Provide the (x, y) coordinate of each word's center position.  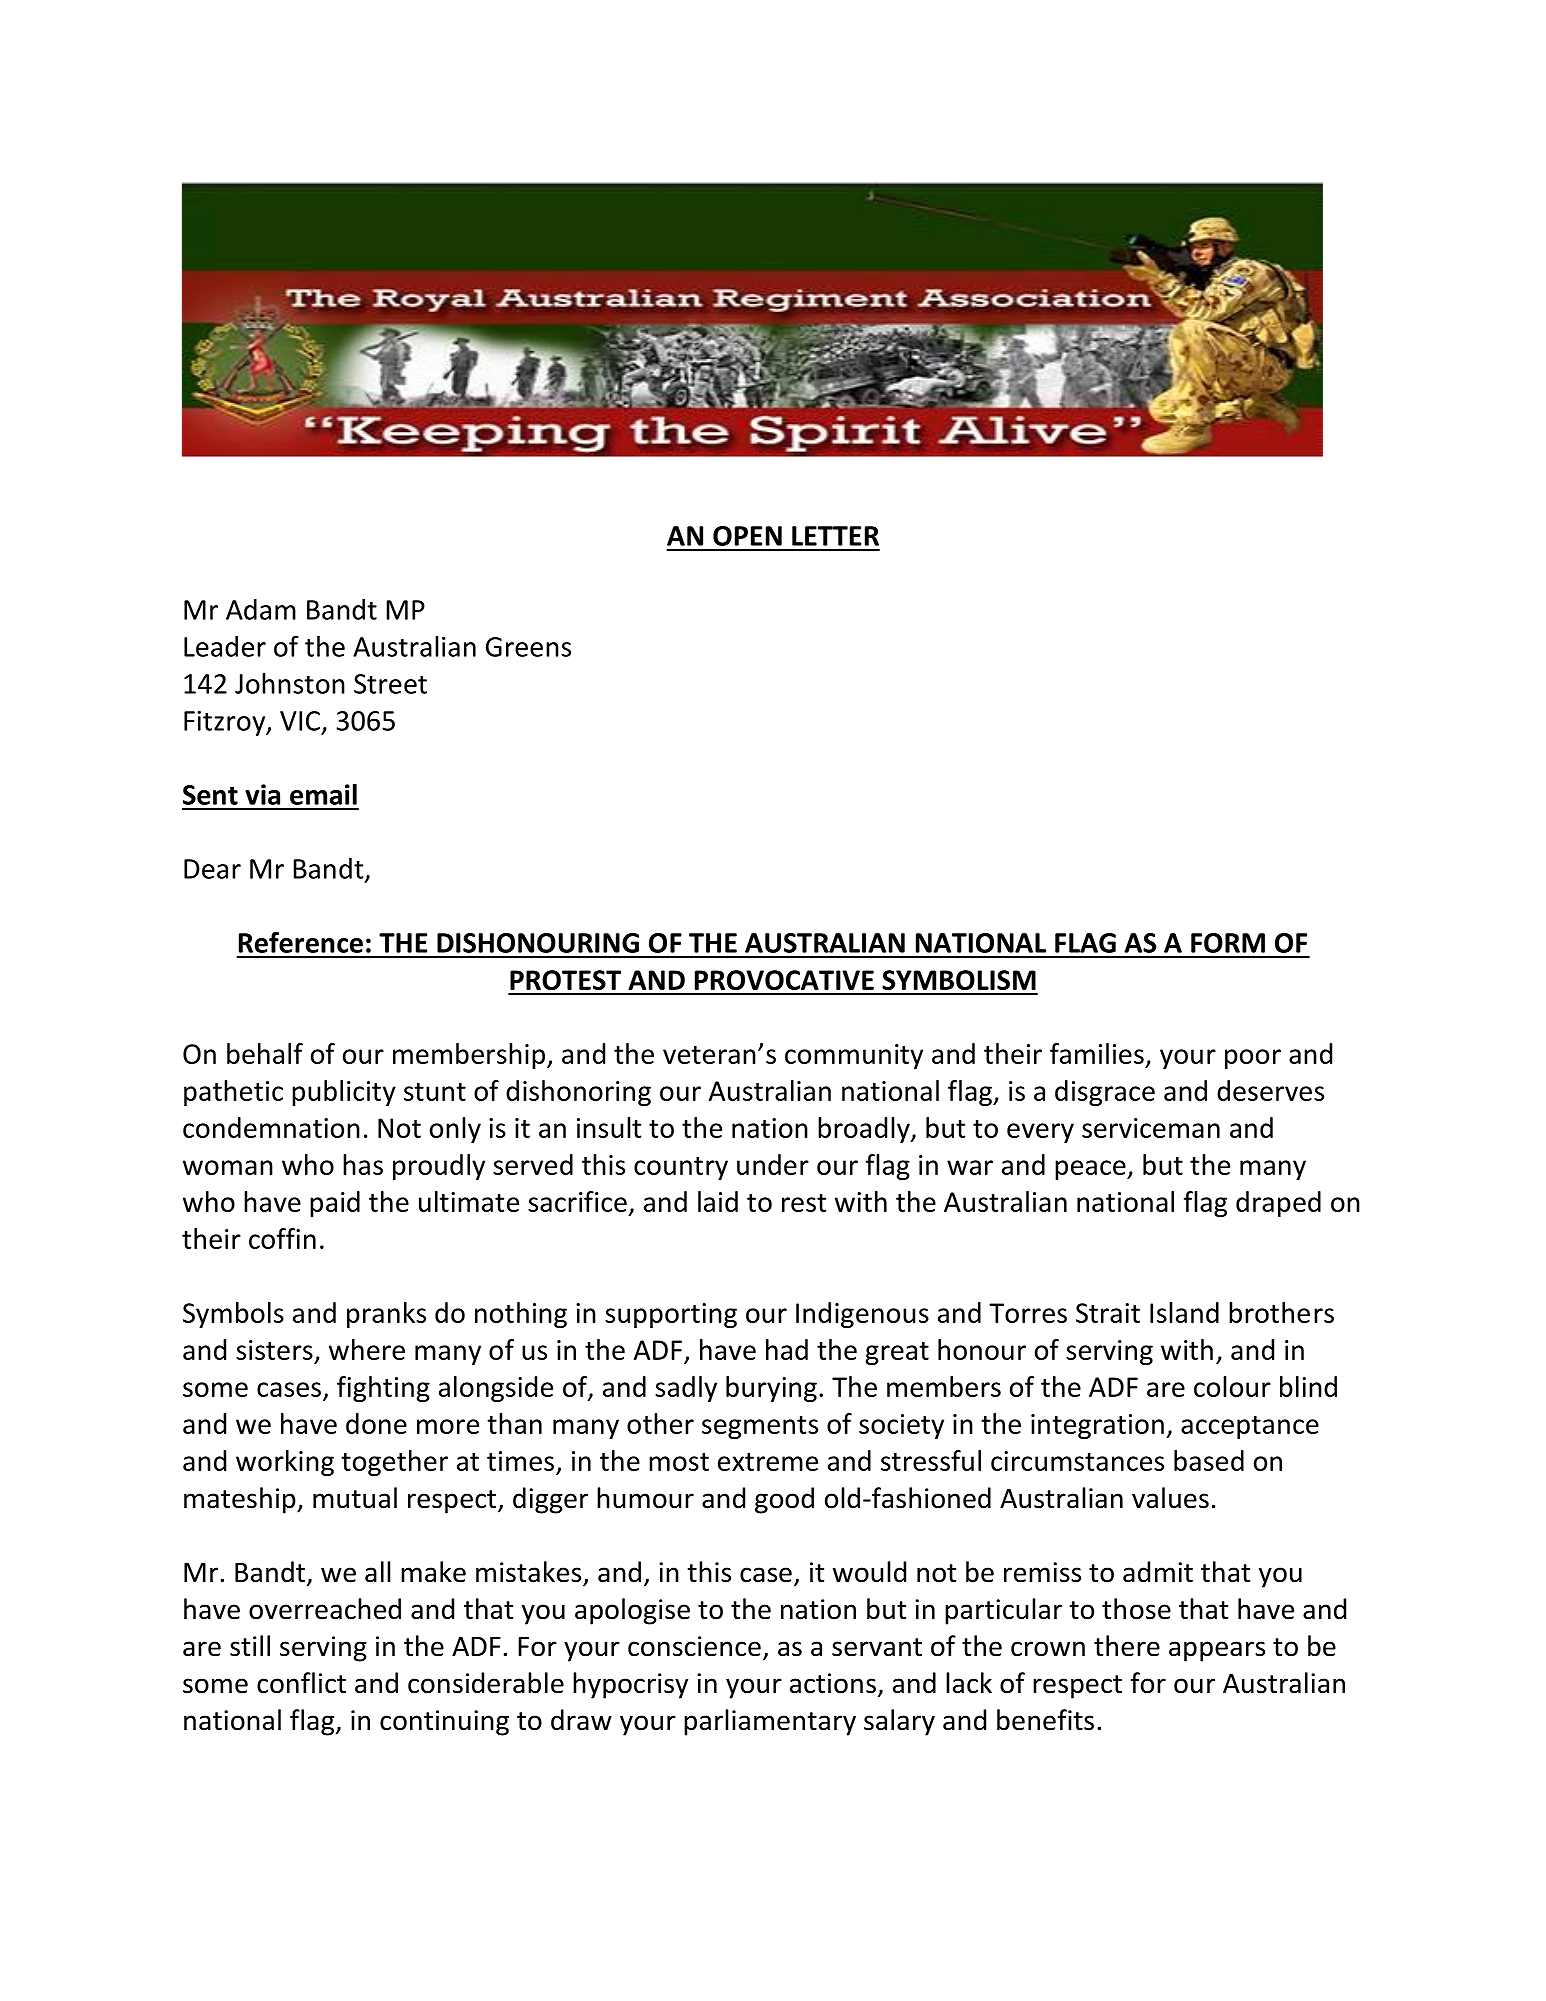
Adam (261, 609)
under (773, 1164)
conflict (301, 1683)
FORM (1228, 943)
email (323, 794)
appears (1217, 1651)
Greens (528, 647)
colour (1232, 1386)
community (854, 1056)
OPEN (747, 536)
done (376, 1423)
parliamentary (770, 1722)
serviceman (1151, 1128)
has (363, 1164)
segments (760, 1427)
